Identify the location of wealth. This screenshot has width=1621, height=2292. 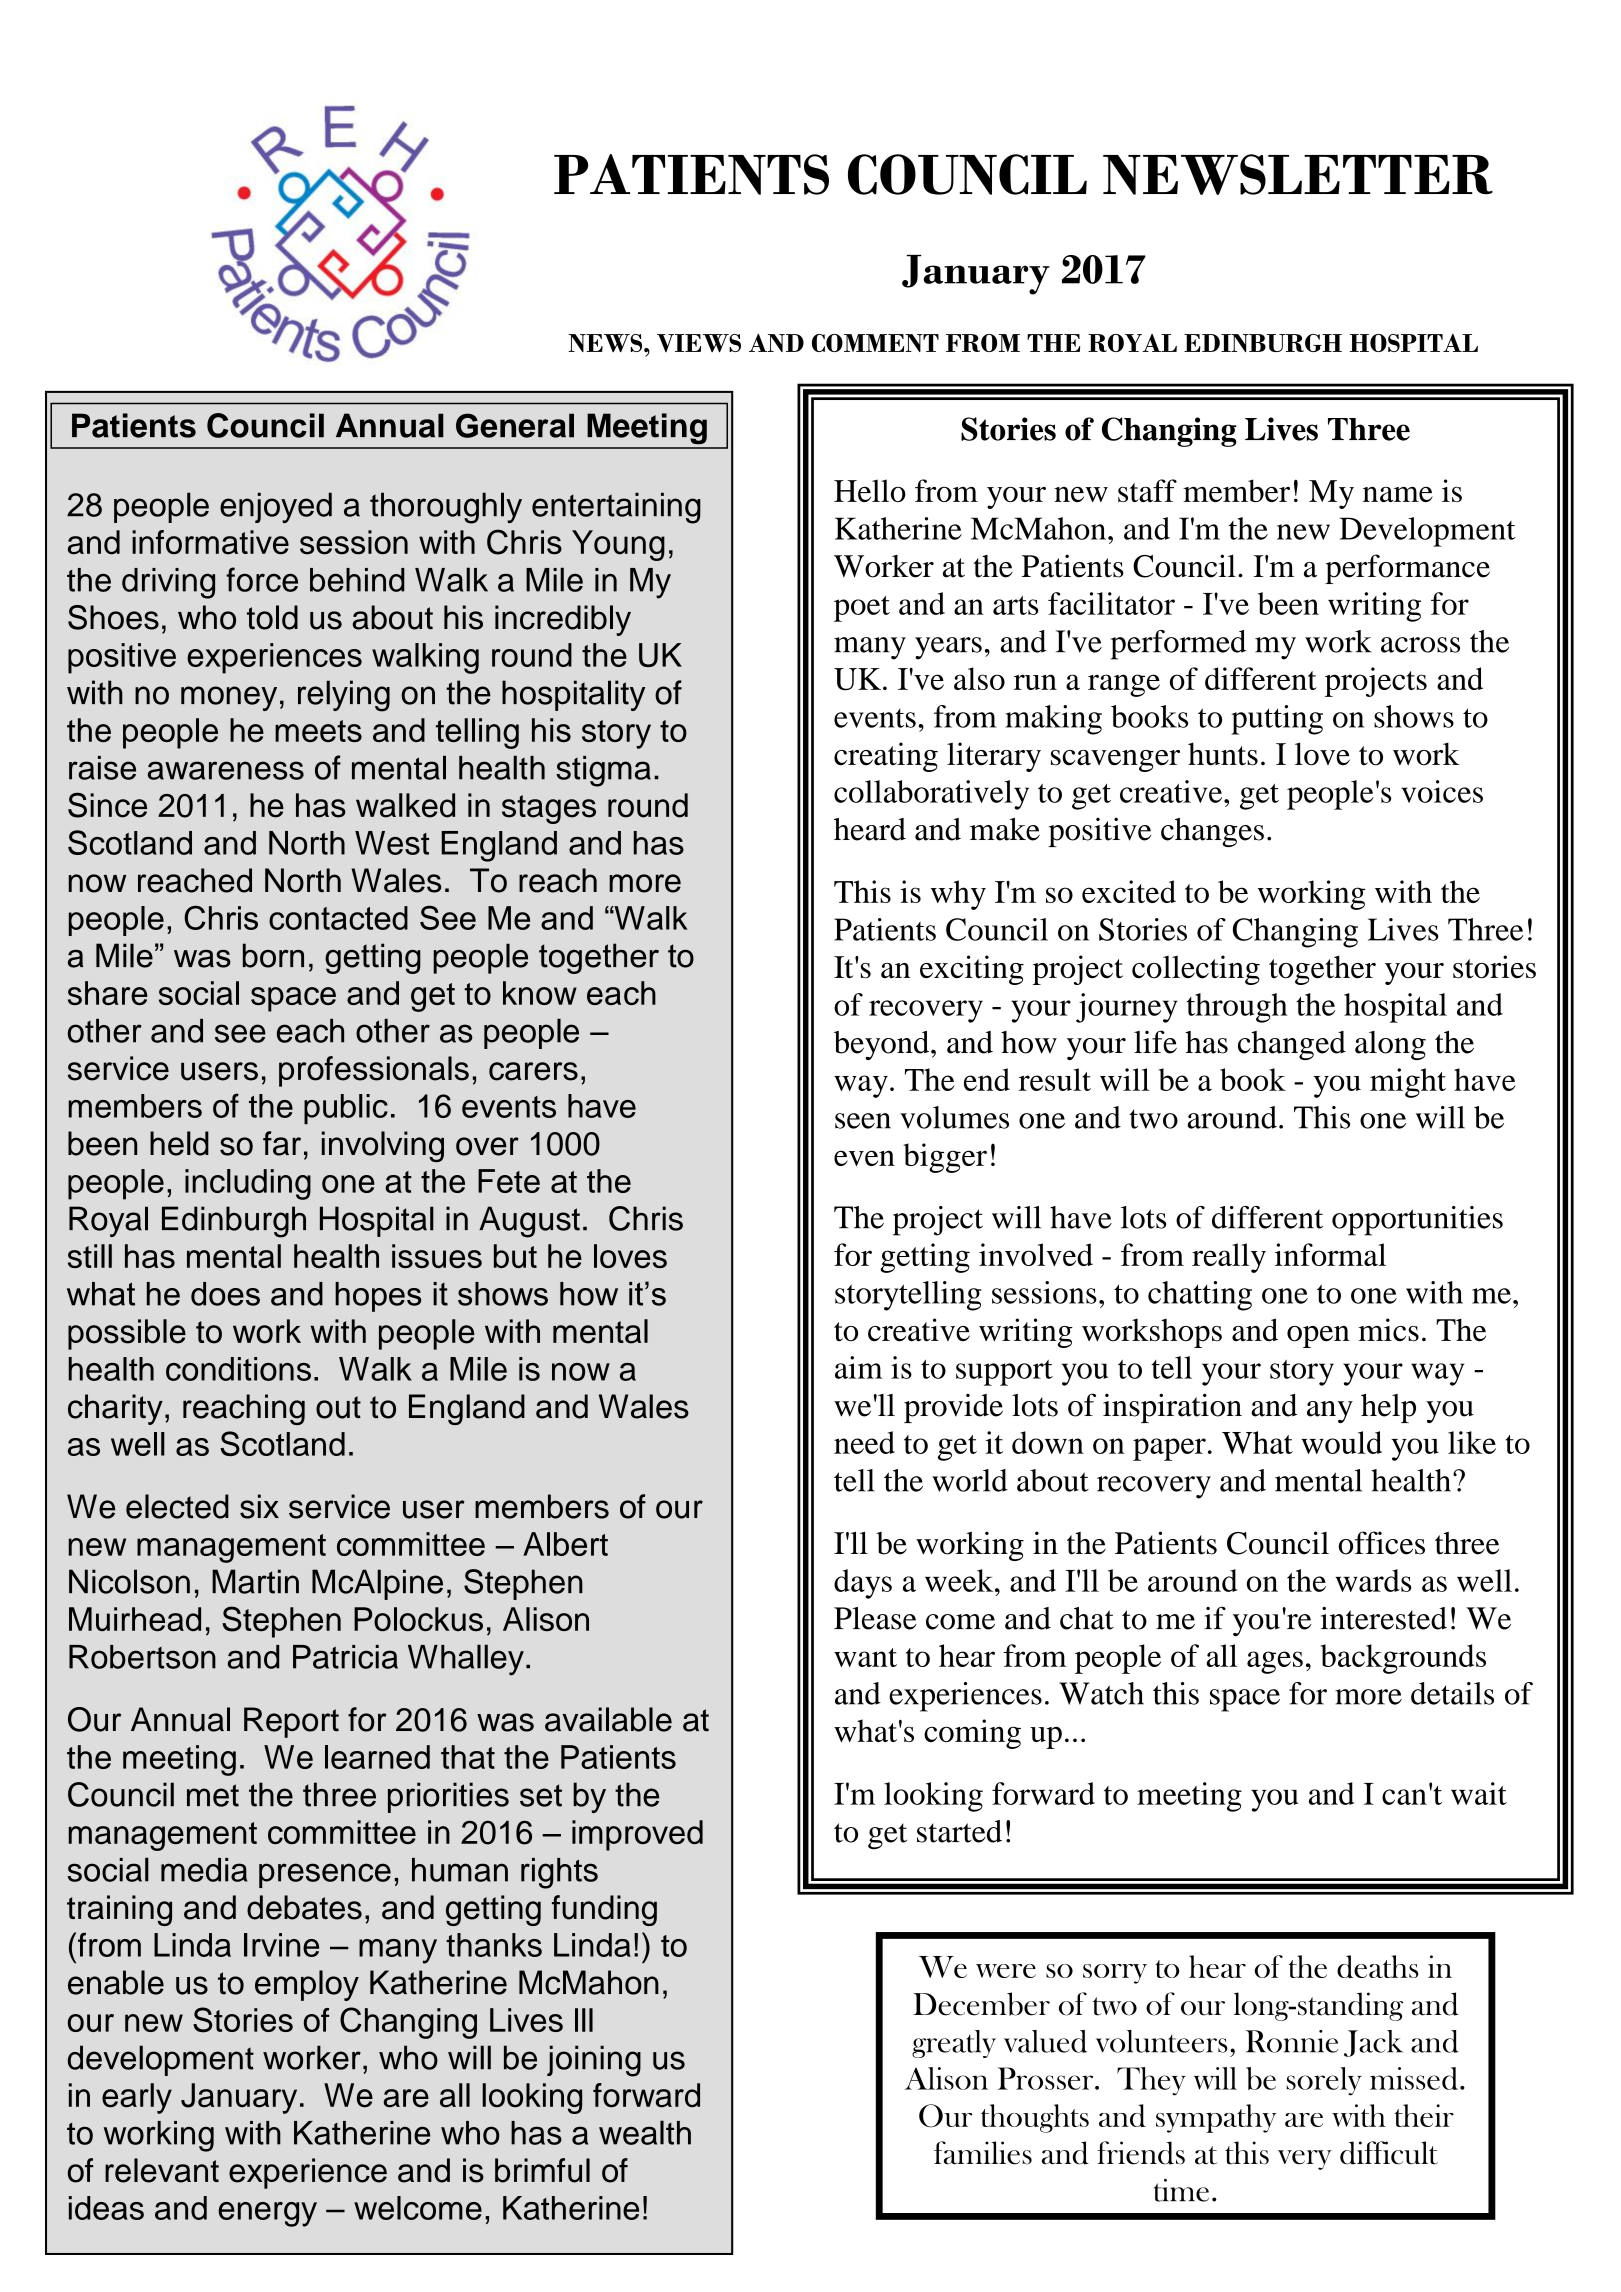
(645, 2132).
